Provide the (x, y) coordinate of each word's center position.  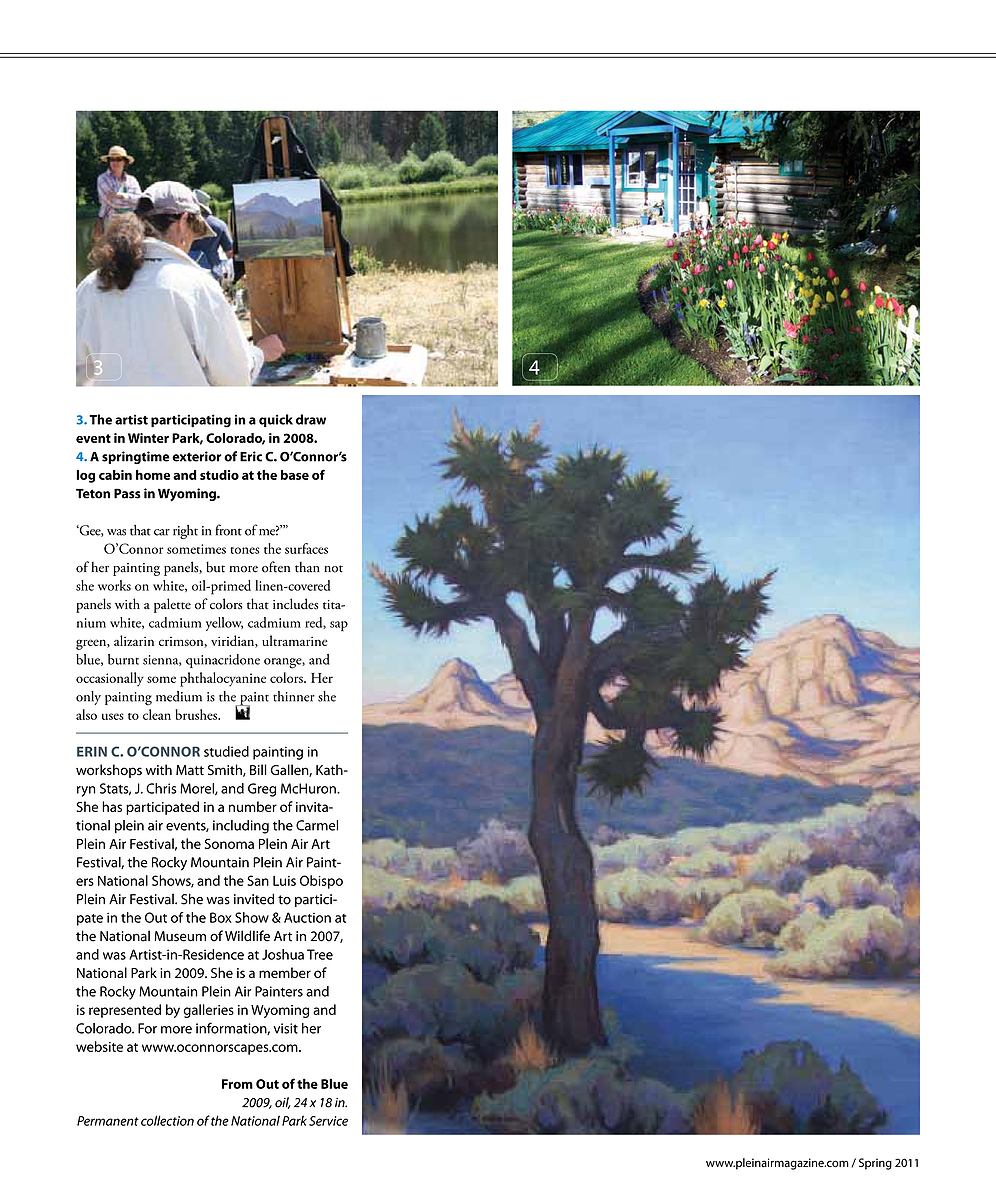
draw (311, 419)
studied (226, 751)
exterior (197, 456)
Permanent (108, 1121)
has (112, 806)
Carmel (317, 825)
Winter (148, 438)
